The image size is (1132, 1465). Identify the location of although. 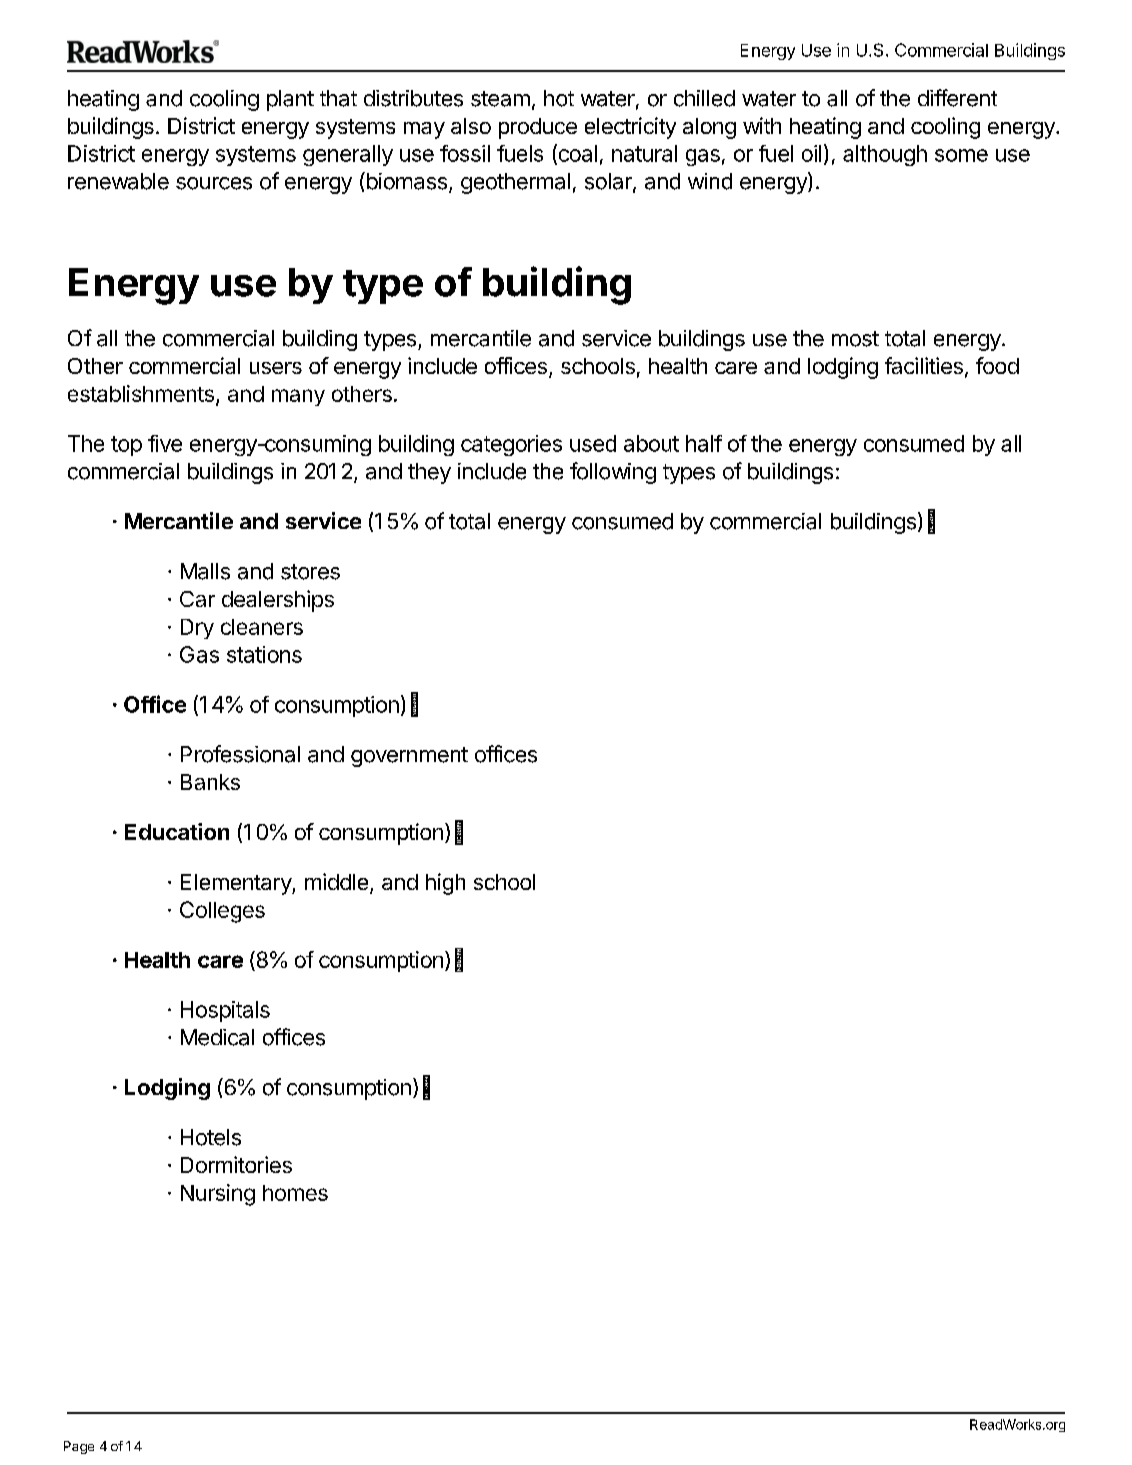
(885, 155).
